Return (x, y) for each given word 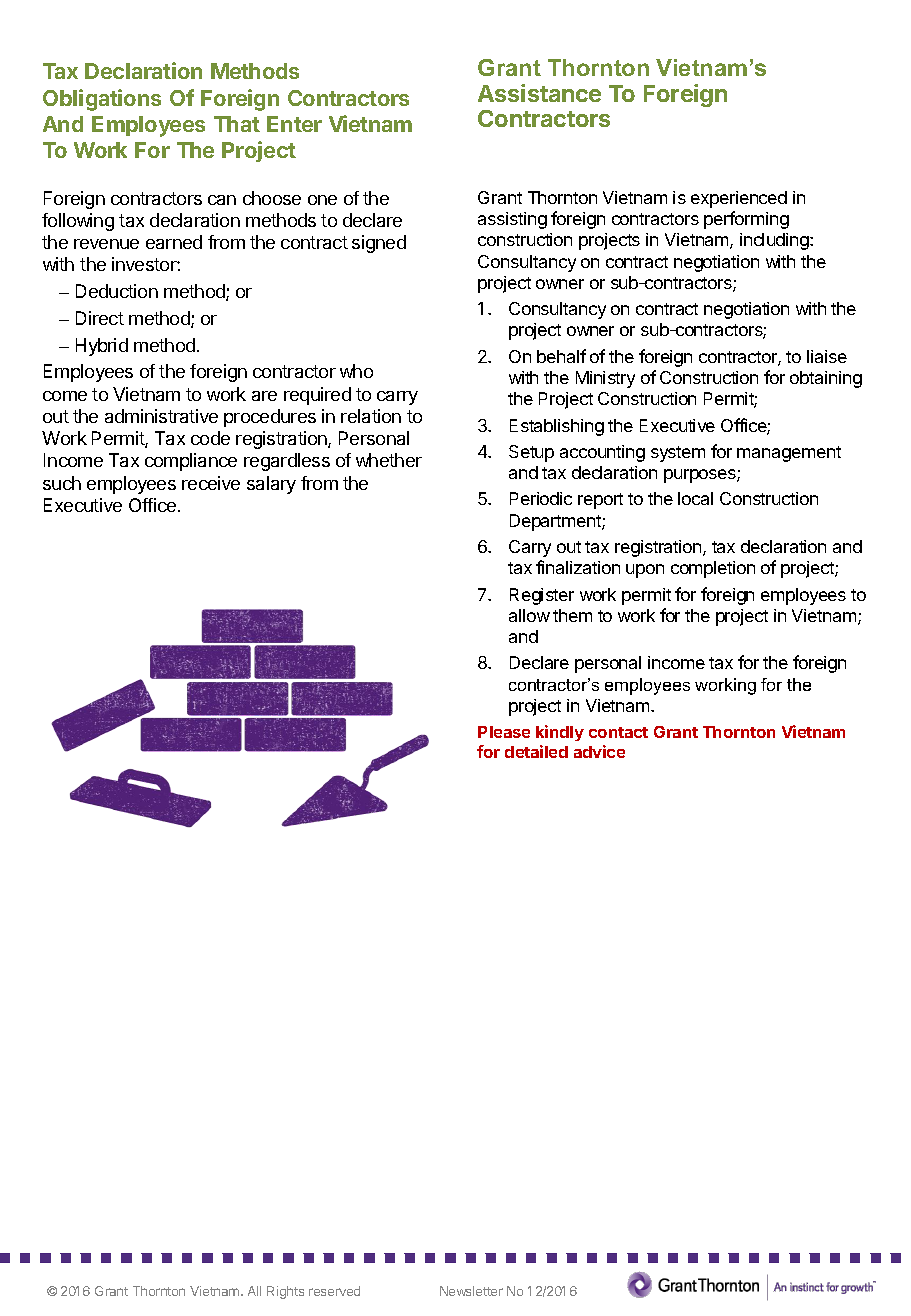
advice (599, 751)
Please (504, 732)
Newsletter (471, 1291)
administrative (161, 416)
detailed (536, 751)
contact (618, 732)
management (789, 454)
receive (211, 483)
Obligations (102, 100)
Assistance (539, 93)
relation (371, 416)
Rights (285, 1292)
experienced (739, 199)
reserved (334, 1291)
